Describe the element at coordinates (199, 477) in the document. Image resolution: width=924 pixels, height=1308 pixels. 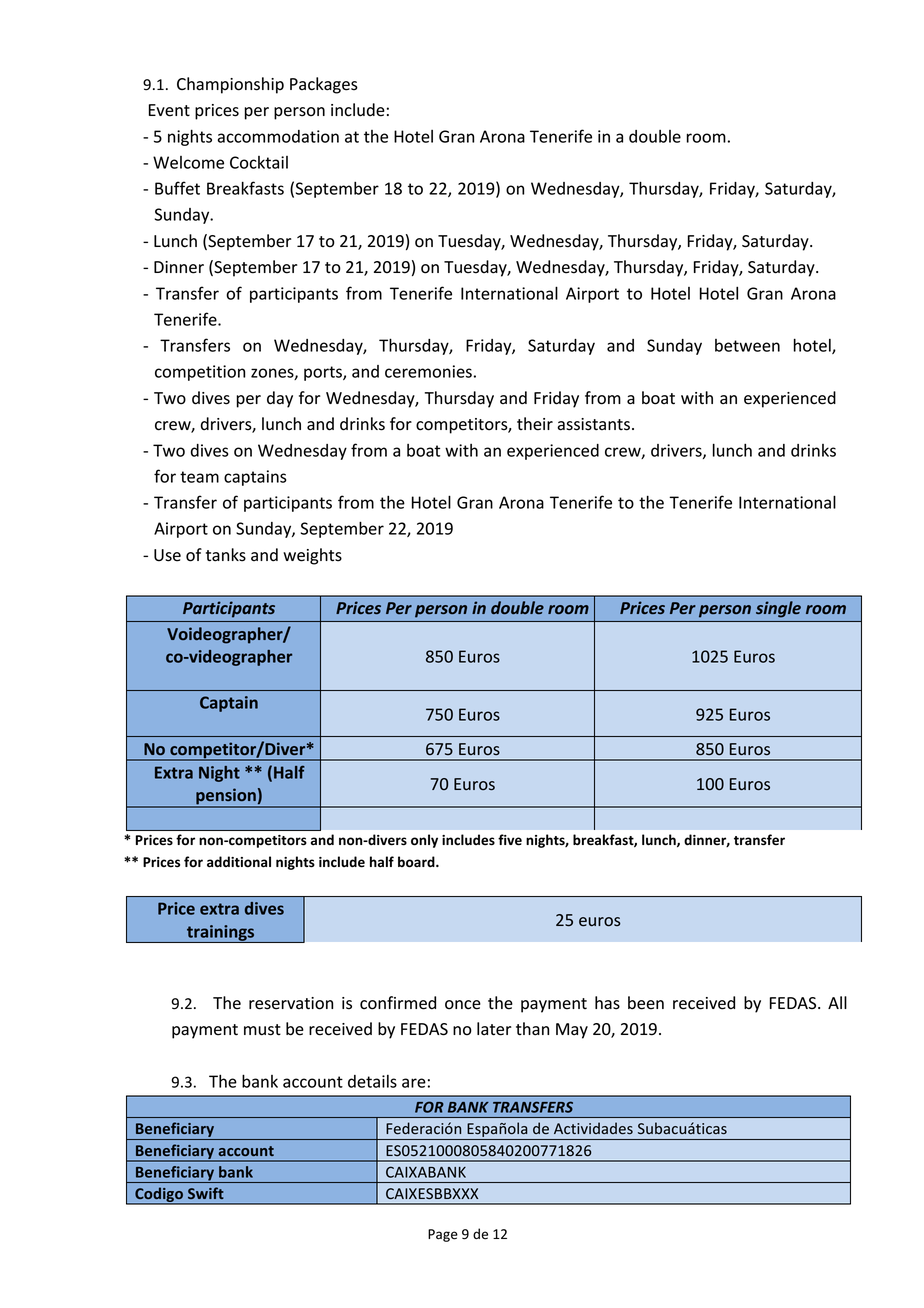
I see `team` at that location.
